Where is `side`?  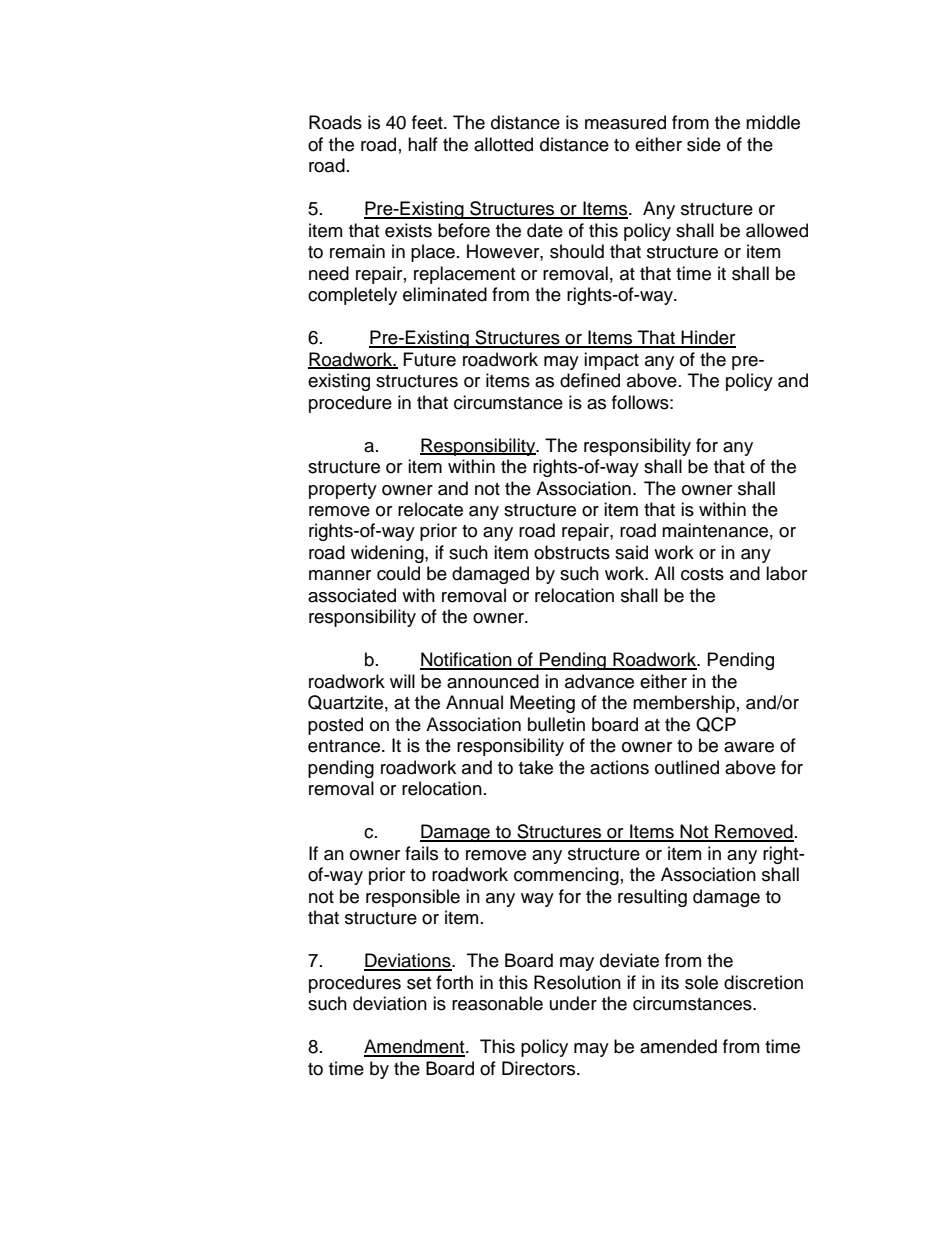
side is located at coordinates (704, 144).
